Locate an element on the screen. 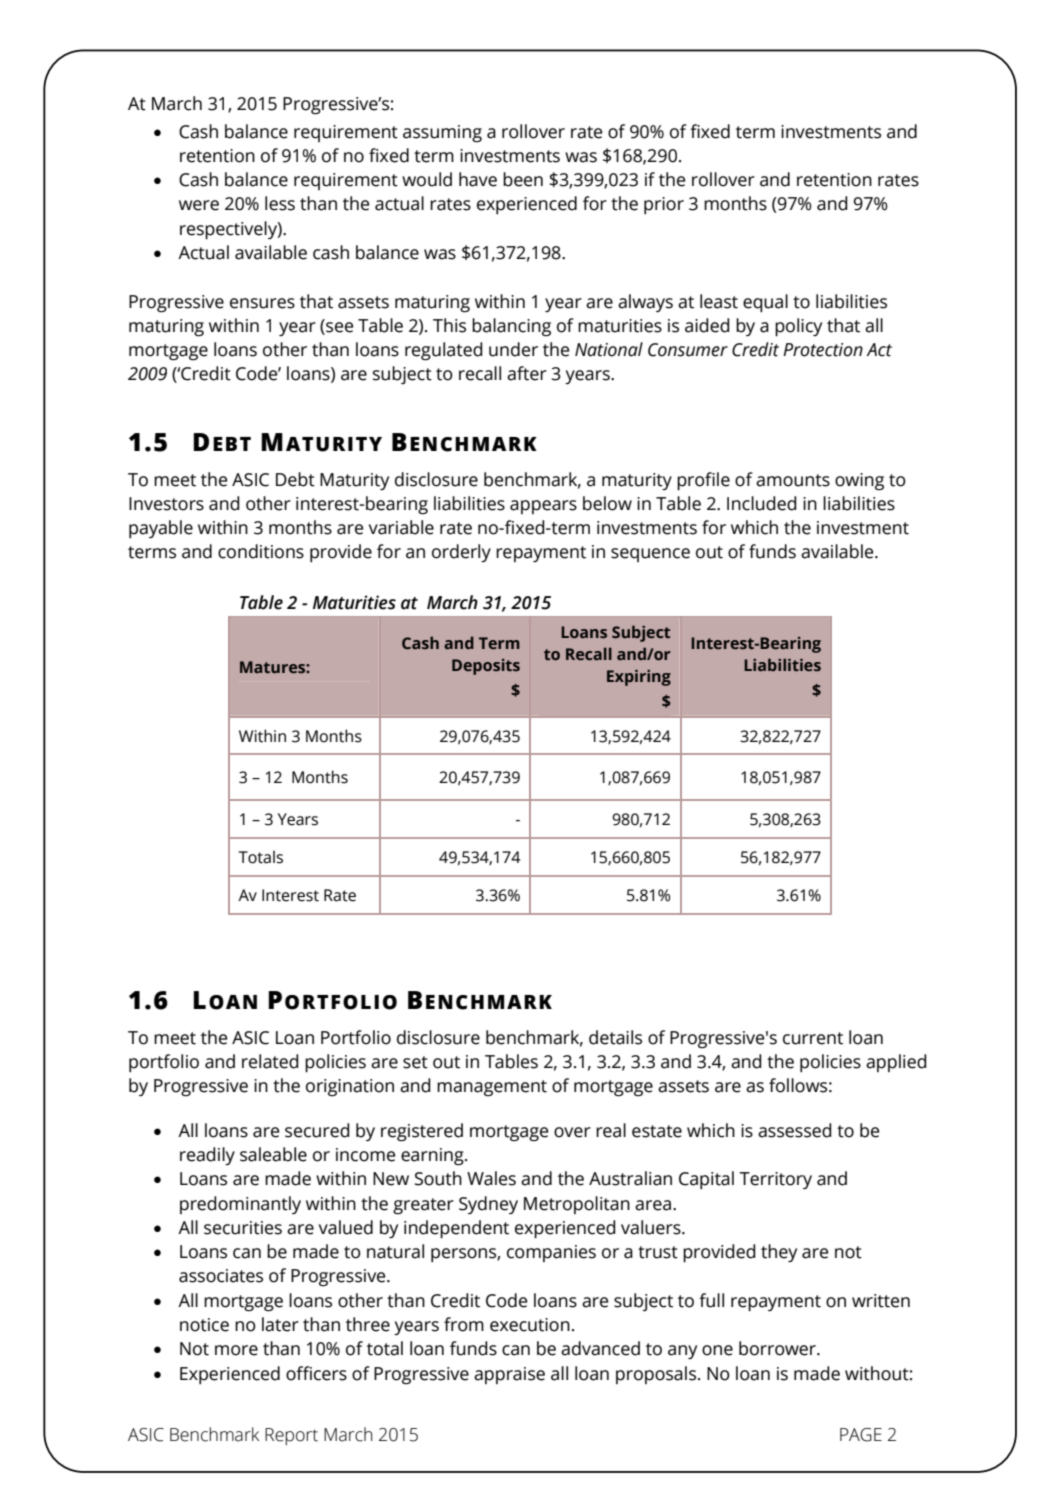 The image size is (1060, 1500). Deposits is located at coordinates (486, 667).
